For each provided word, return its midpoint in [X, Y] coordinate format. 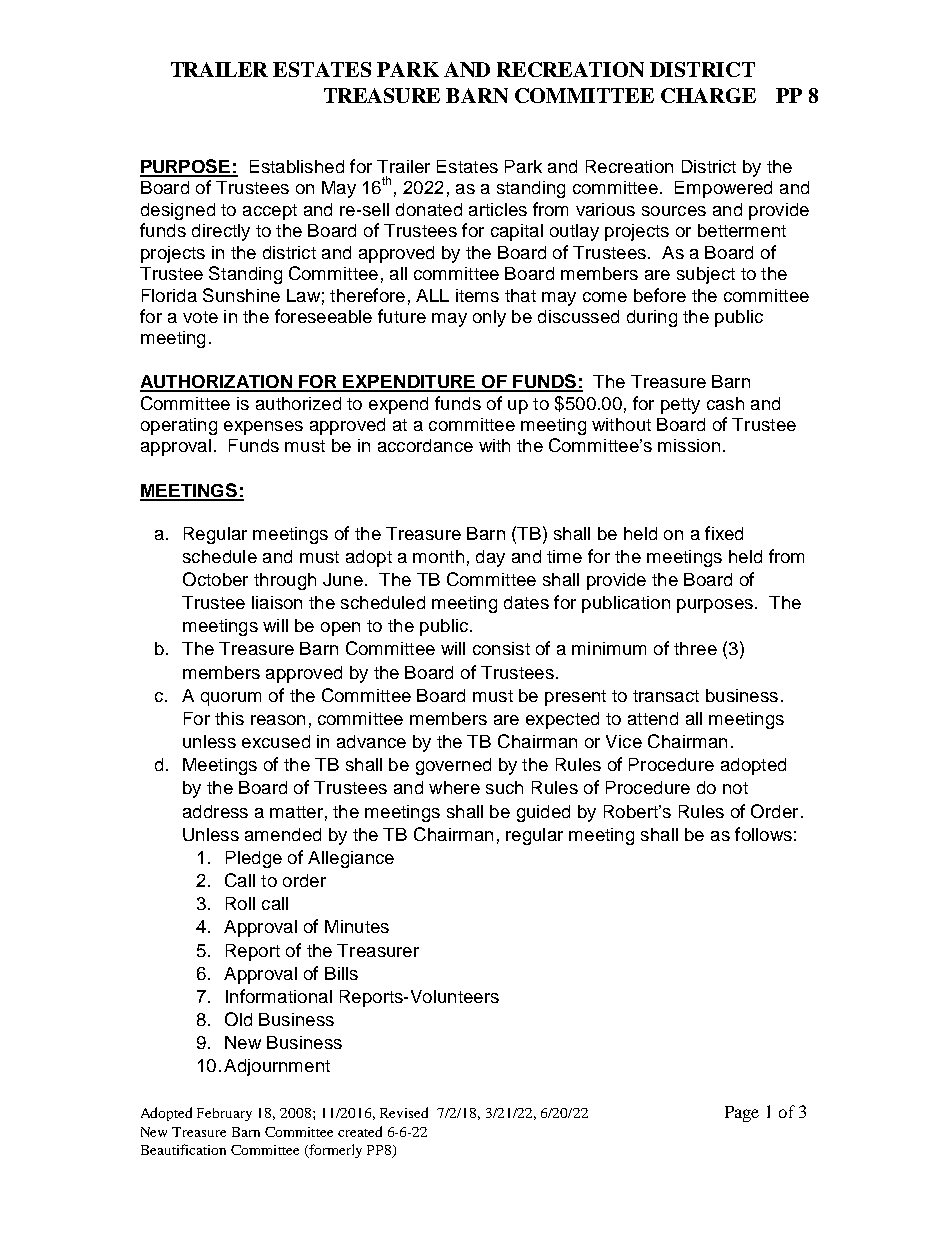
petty [680, 406]
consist [501, 648]
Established [297, 166]
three [695, 648]
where [454, 787]
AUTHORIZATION [217, 383]
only [489, 318]
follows [763, 834]
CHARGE [708, 95]
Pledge [254, 859]
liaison [277, 602]
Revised [404, 1112]
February [224, 1114]
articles [498, 209]
